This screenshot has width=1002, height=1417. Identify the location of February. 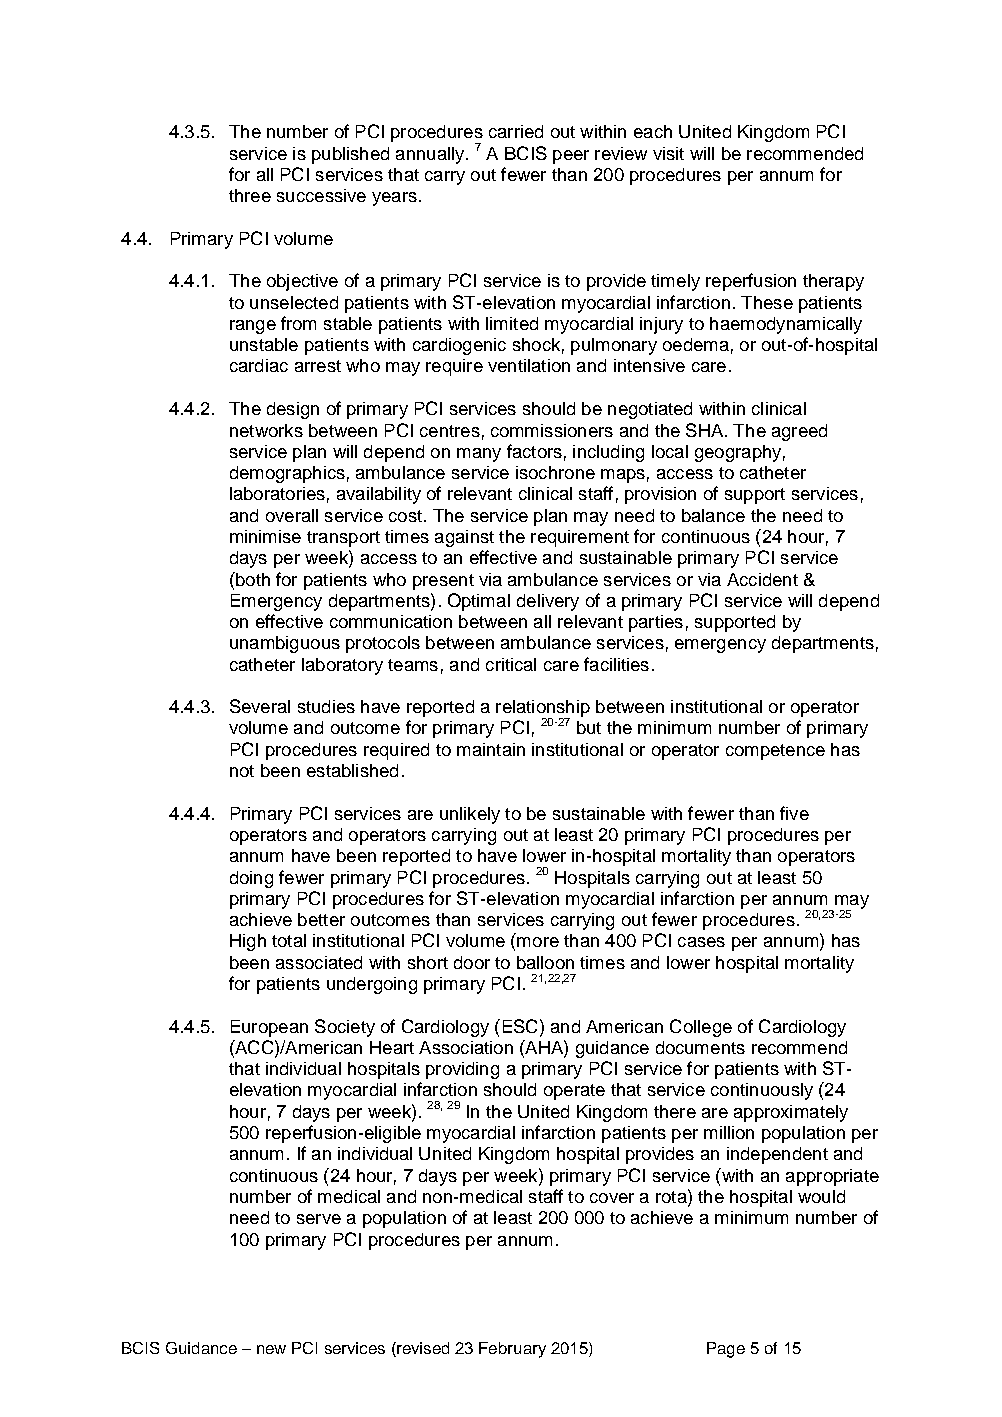
(512, 1350).
